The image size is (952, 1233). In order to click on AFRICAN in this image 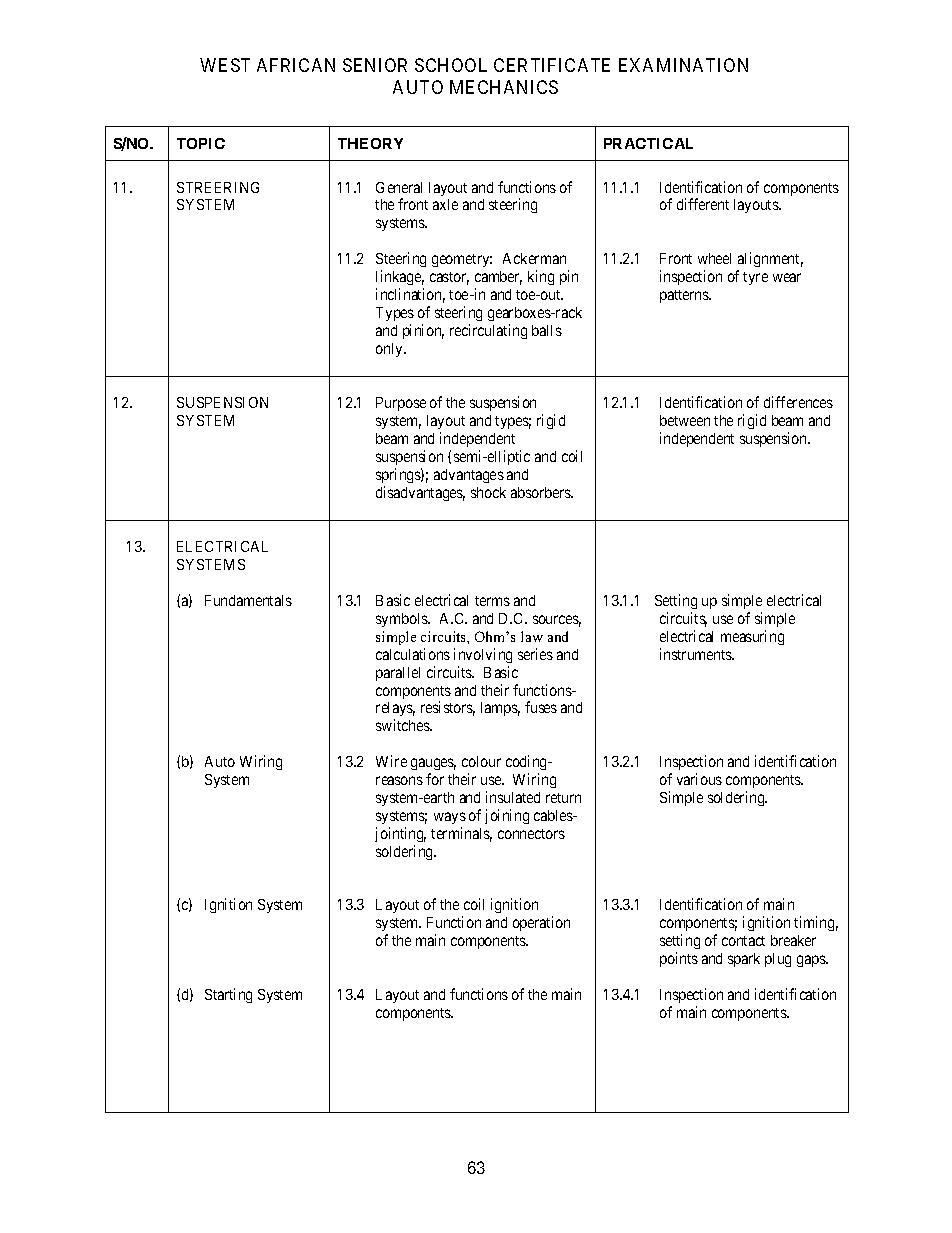, I will do `click(296, 65)`.
